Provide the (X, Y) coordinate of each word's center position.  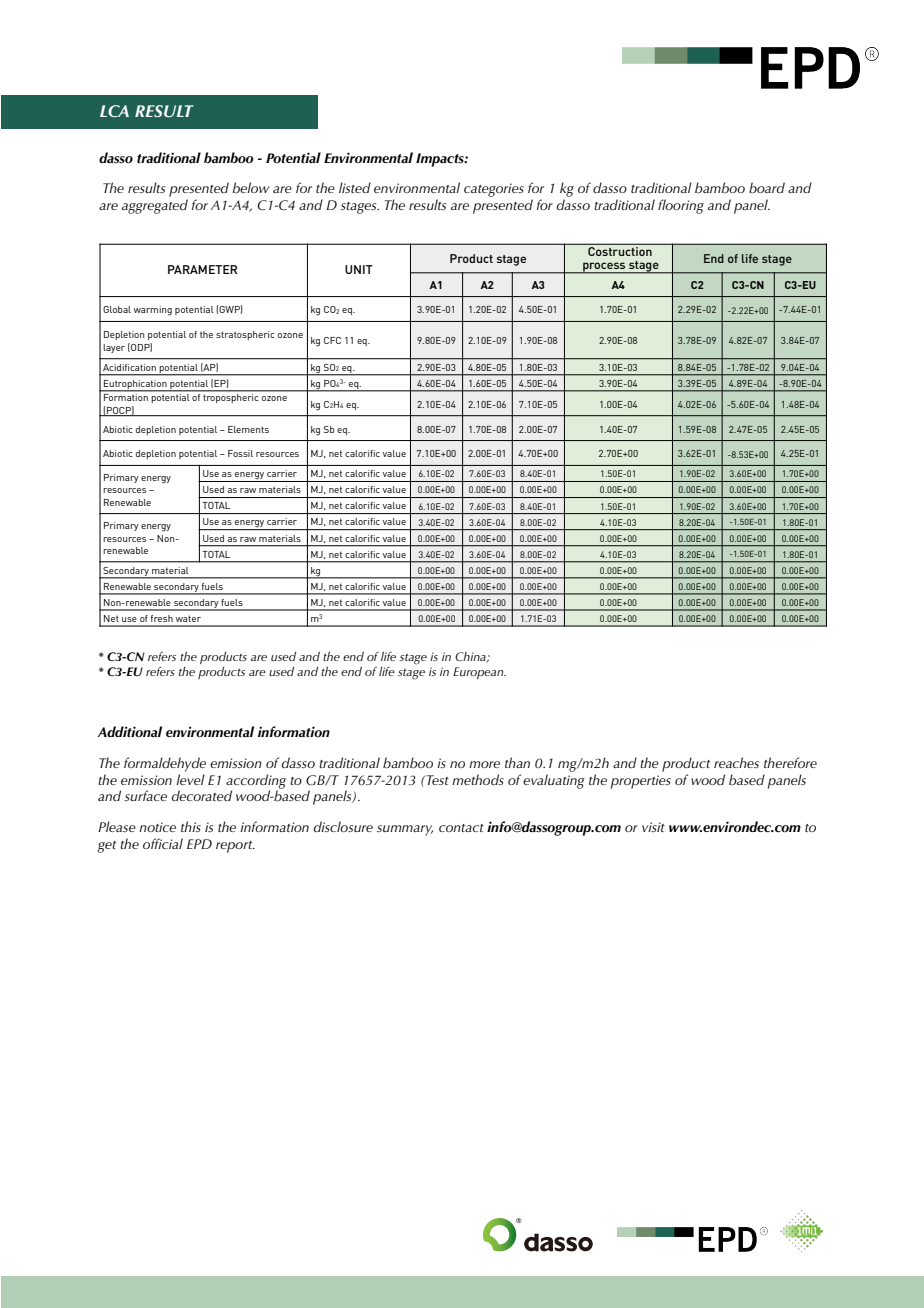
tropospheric (230, 398)
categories (494, 190)
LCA (114, 111)
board (767, 188)
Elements (248, 429)
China (471, 657)
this (191, 826)
